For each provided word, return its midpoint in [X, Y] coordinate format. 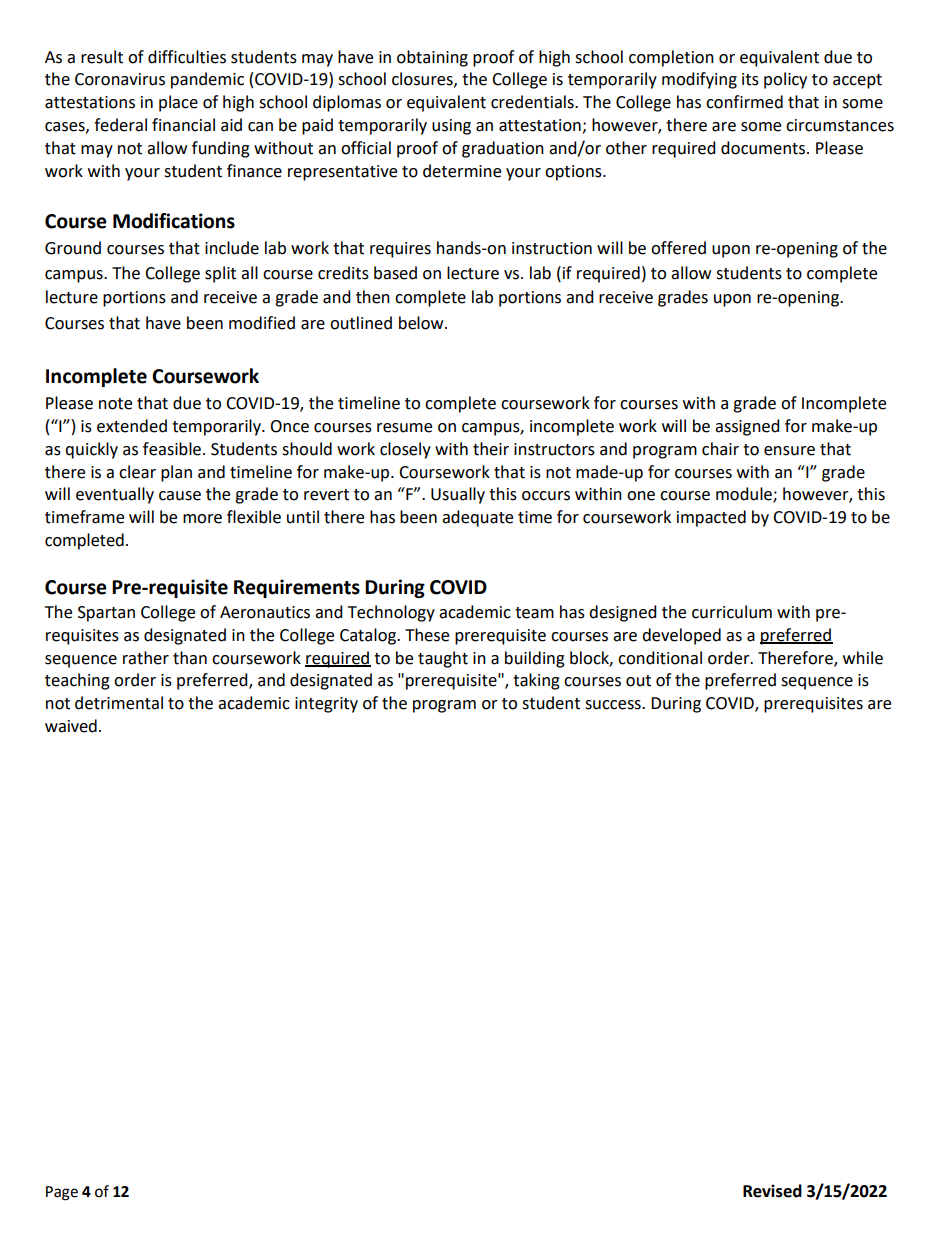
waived [71, 726]
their [491, 449]
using [451, 127]
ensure [789, 451]
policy [785, 80]
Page [62, 1193]
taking [536, 681]
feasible [173, 449]
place [178, 103]
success [614, 705]
